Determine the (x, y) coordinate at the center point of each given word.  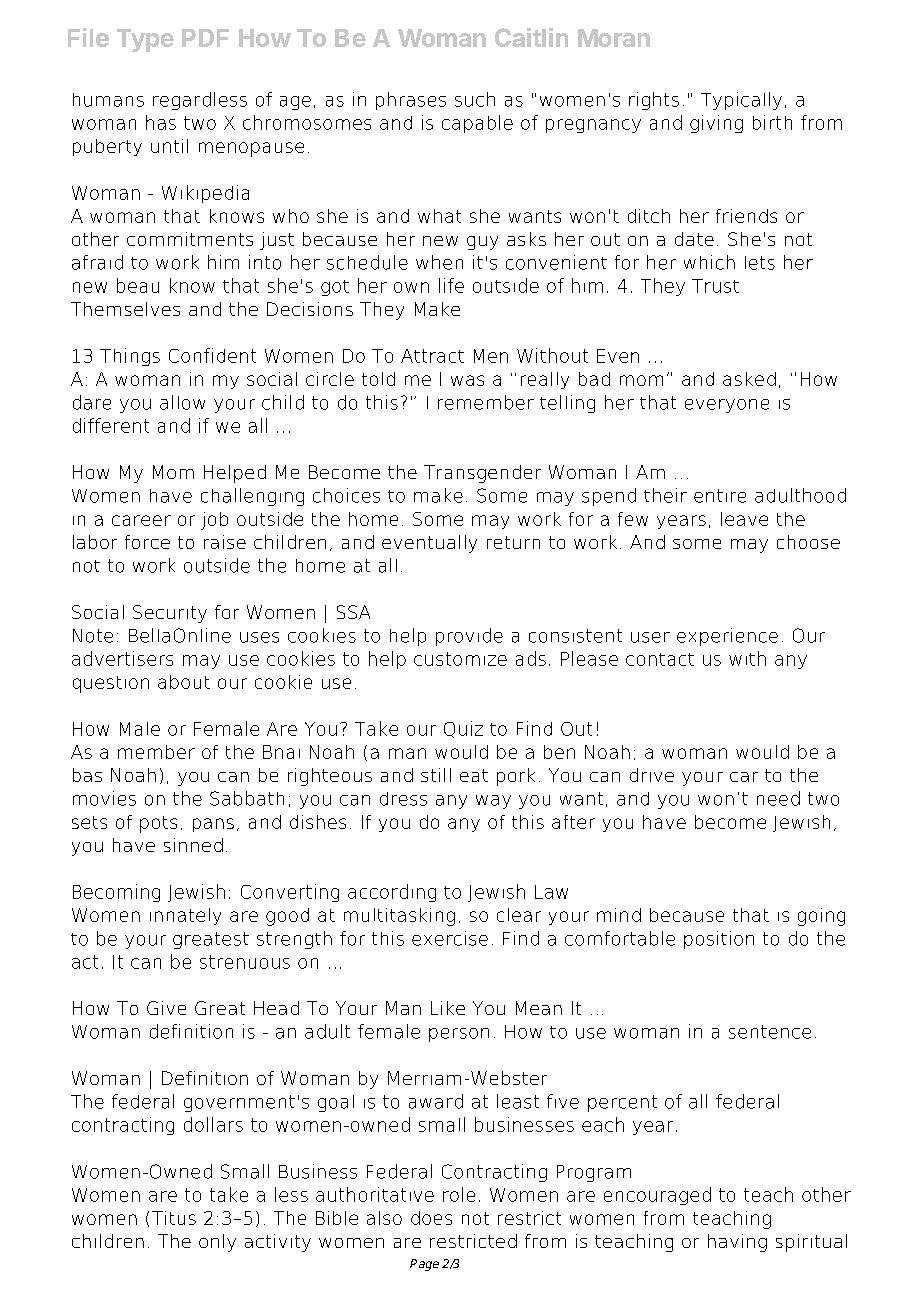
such (475, 99)
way (493, 802)
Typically (741, 101)
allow (182, 402)
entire (720, 496)
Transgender (482, 474)
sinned (193, 845)
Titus (174, 1218)
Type (145, 40)
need (778, 798)
